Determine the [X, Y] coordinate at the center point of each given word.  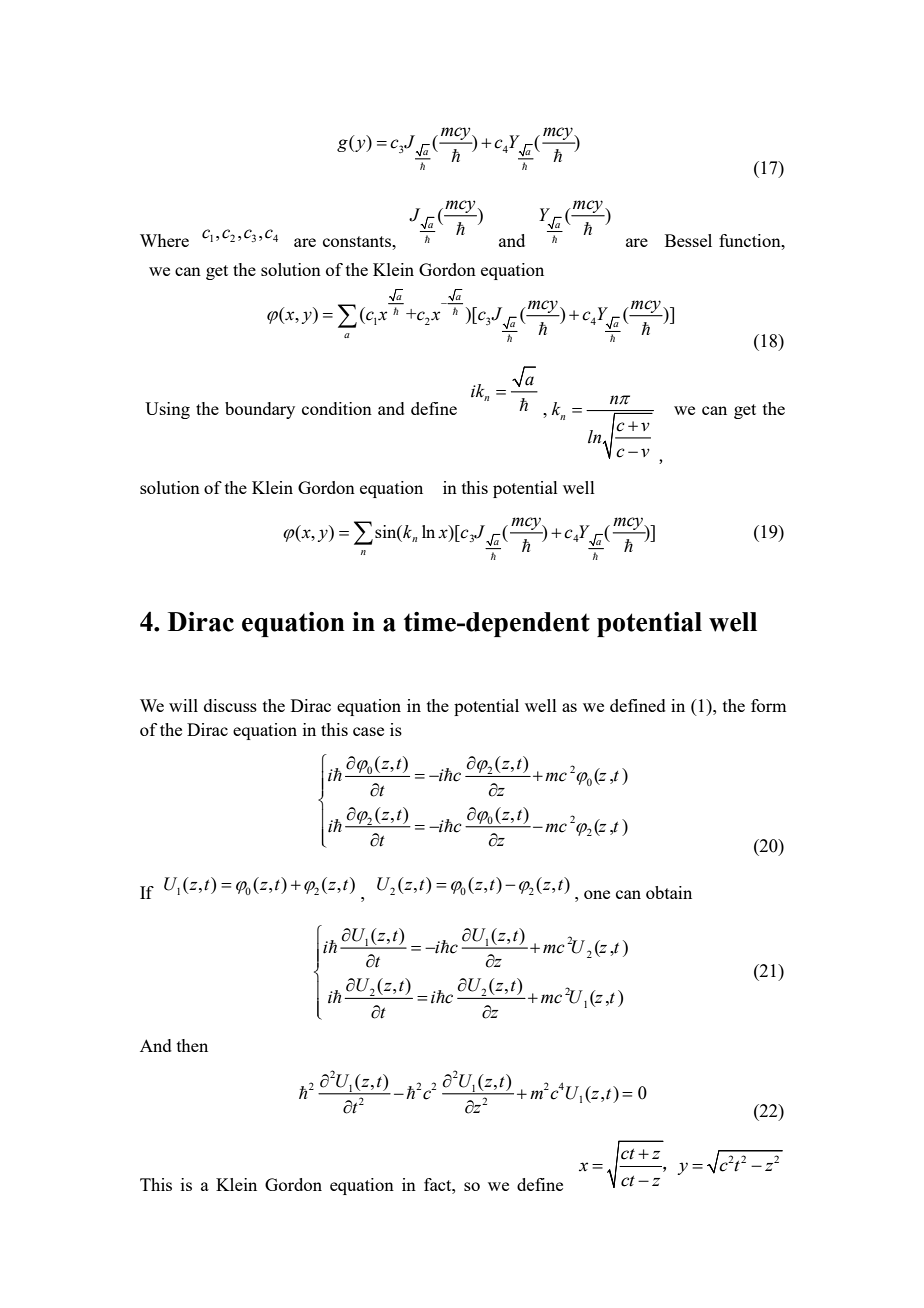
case [368, 731]
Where [164, 240]
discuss [230, 705]
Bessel [688, 240]
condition [337, 408]
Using [167, 410]
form [768, 705]
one [597, 894]
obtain [669, 892]
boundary [260, 410]
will [183, 705]
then [192, 1045]
